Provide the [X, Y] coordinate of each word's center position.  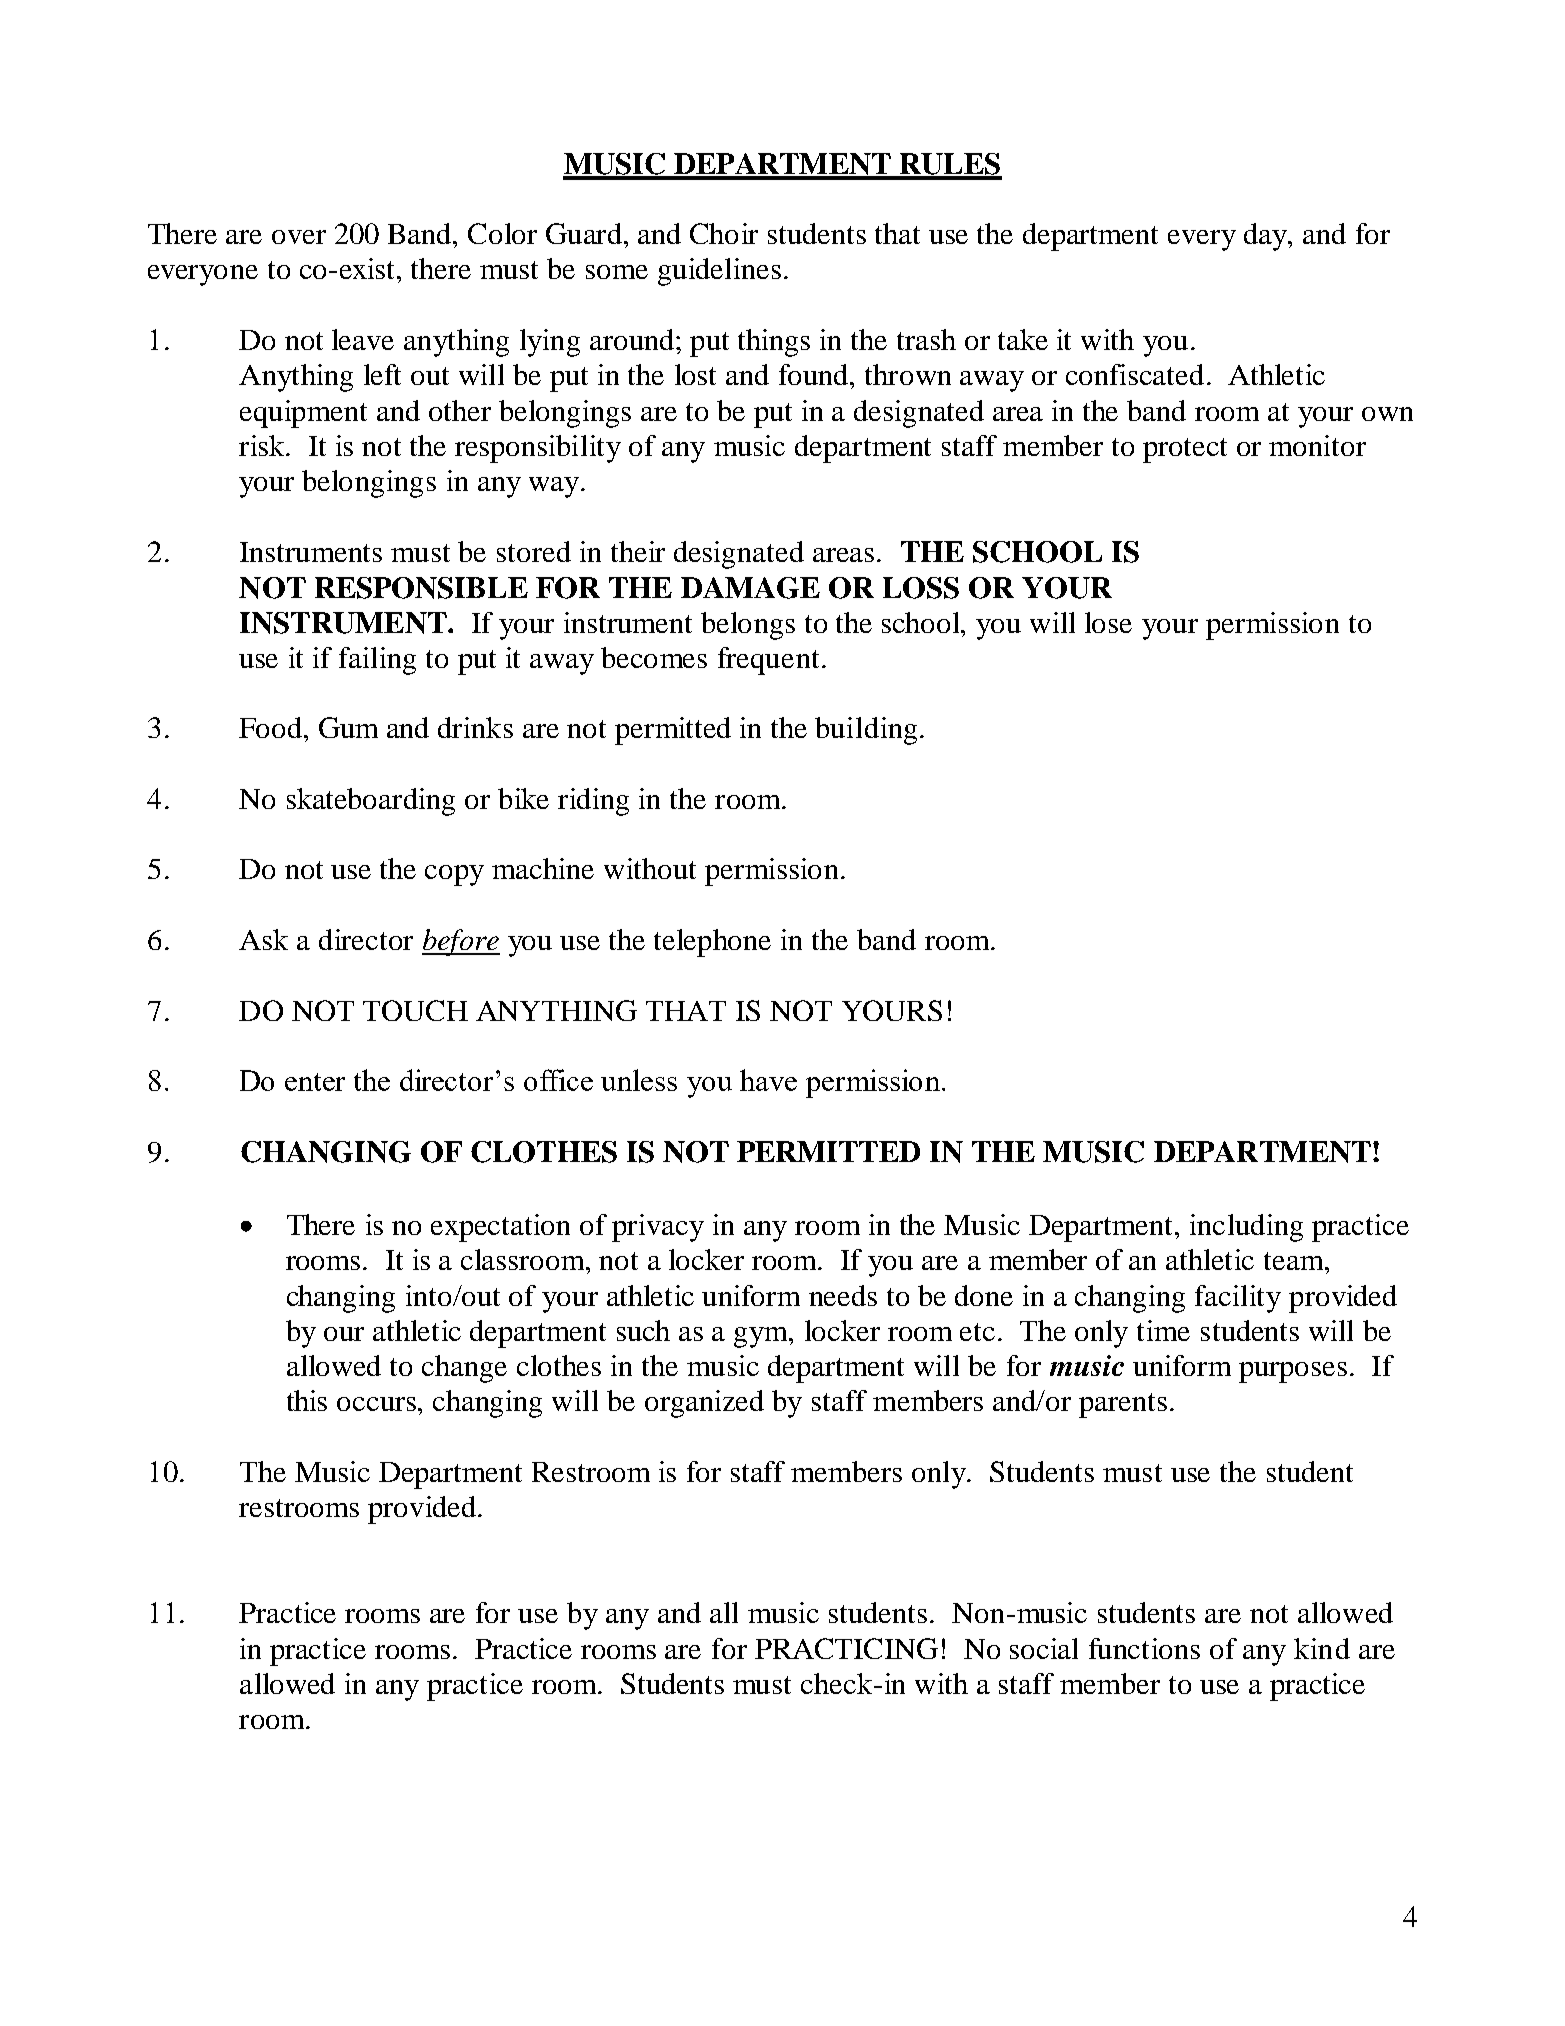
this [307, 1400]
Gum [348, 727]
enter [315, 1082]
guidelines [719, 272]
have [768, 1080]
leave [363, 339]
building [866, 731]
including [1246, 1228]
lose [1108, 622]
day [1267, 237]
